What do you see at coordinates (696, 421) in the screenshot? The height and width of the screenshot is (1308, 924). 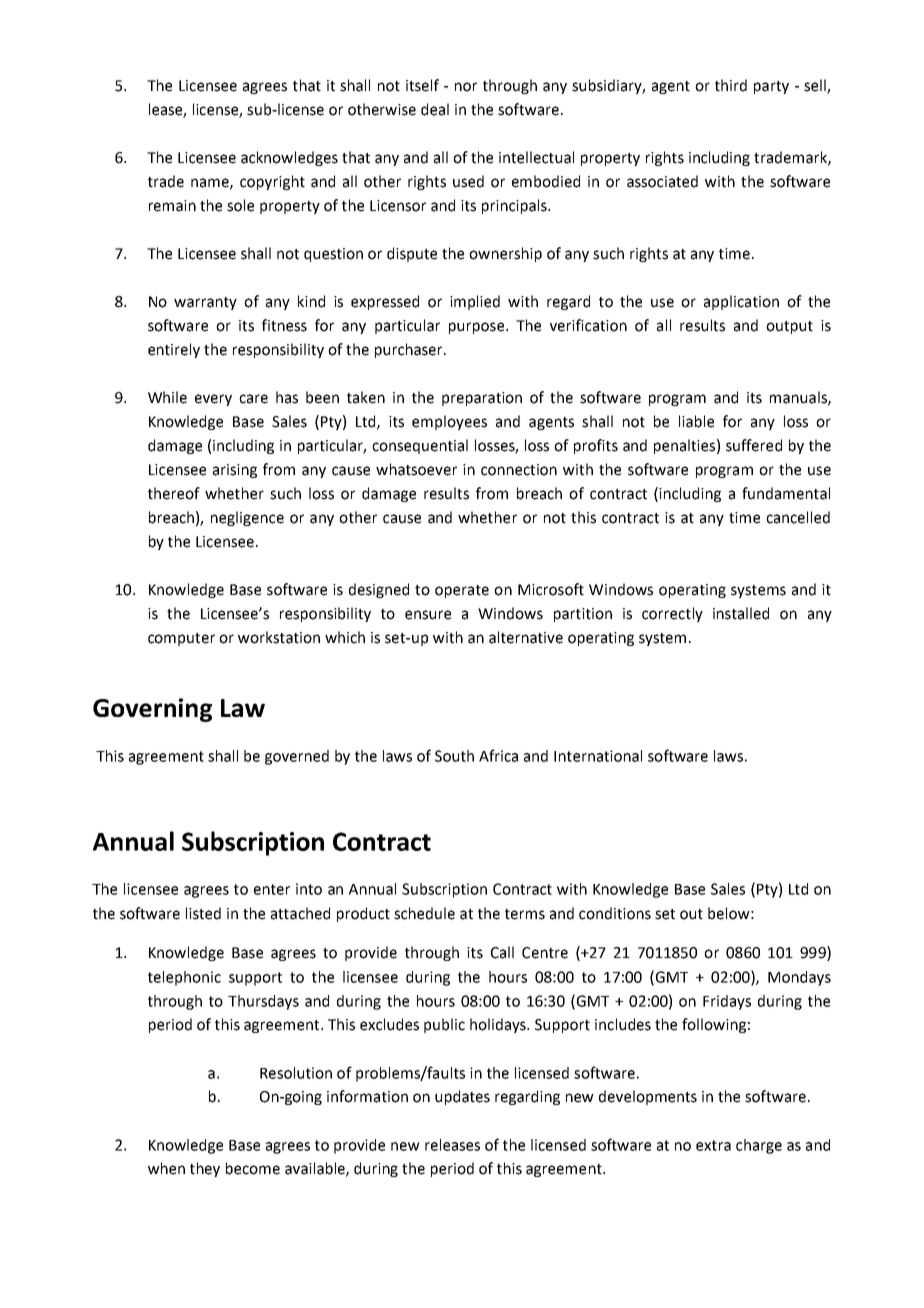 I see `liable` at bounding box center [696, 421].
